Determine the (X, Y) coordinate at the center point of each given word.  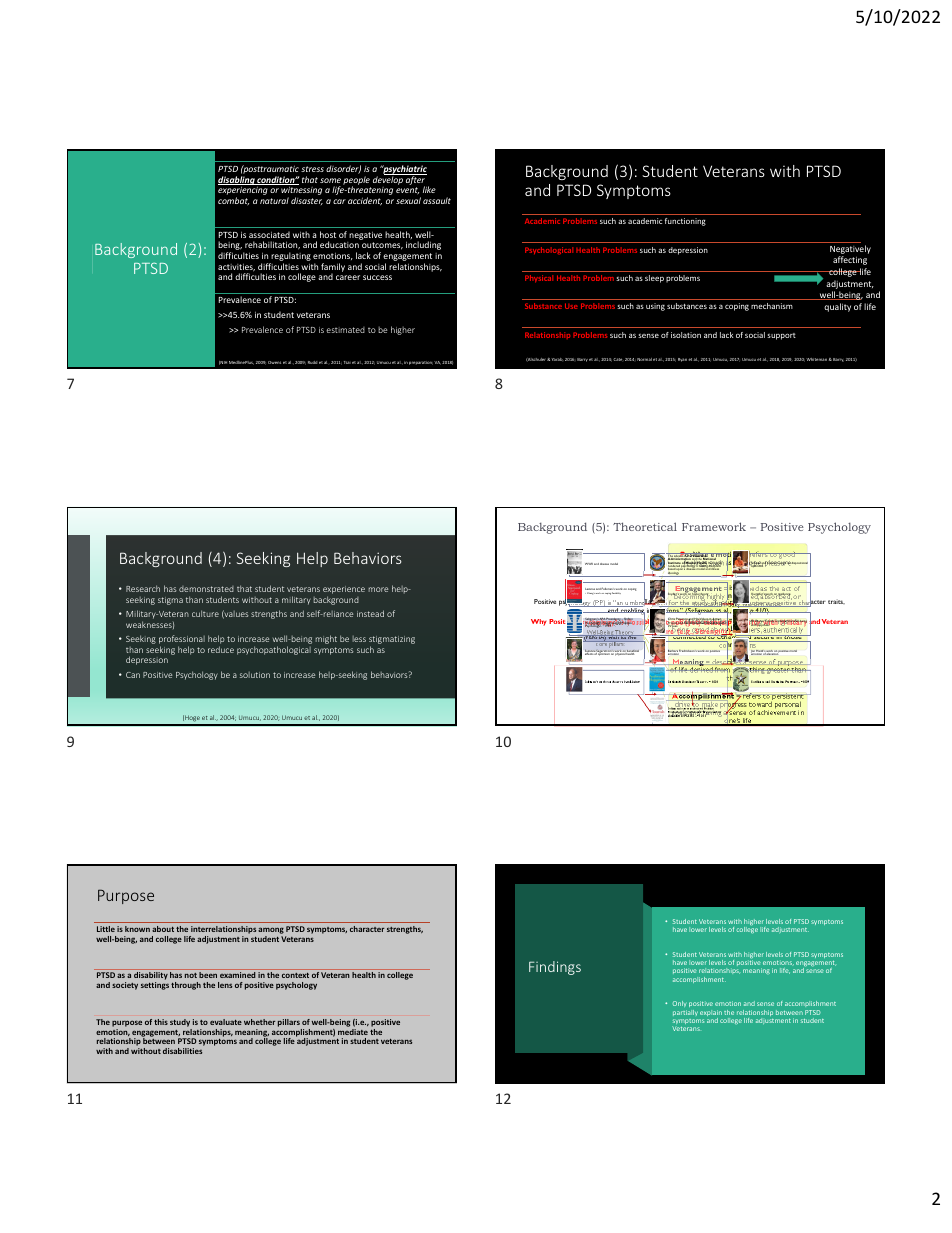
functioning (685, 222)
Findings (555, 968)
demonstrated (206, 589)
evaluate (226, 1022)
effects (589, 653)
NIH (223, 363)
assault (437, 200)
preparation (421, 363)
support (781, 336)
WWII (589, 564)
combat (233, 201)
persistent (787, 697)
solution (255, 675)
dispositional (799, 563)
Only (680, 1006)
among (272, 932)
